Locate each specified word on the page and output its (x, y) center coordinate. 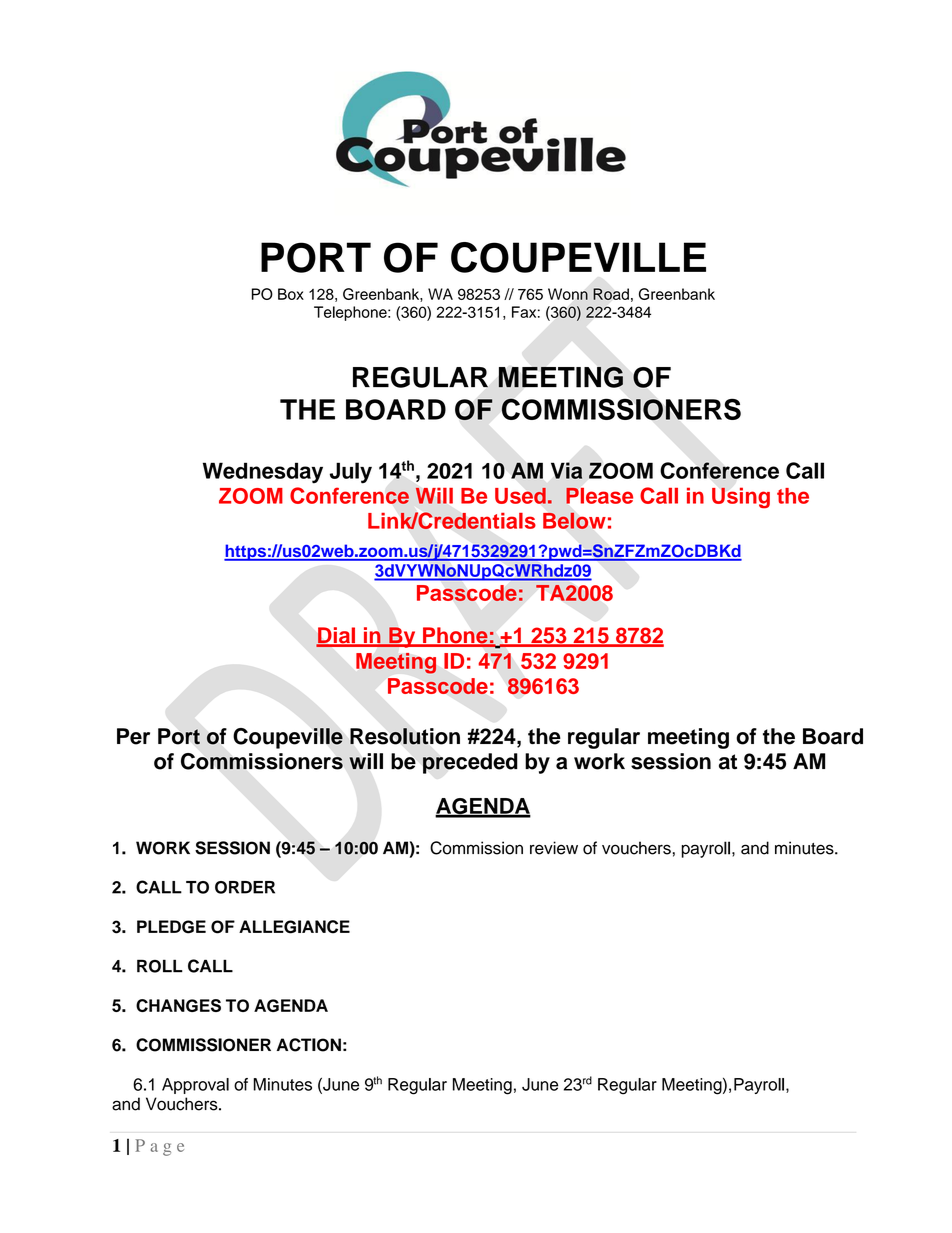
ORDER (245, 887)
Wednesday (263, 473)
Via (566, 470)
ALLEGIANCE (294, 927)
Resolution (405, 736)
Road (611, 294)
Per (133, 736)
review (554, 848)
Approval (195, 1086)
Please (599, 495)
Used (520, 495)
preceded (470, 763)
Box (291, 294)
